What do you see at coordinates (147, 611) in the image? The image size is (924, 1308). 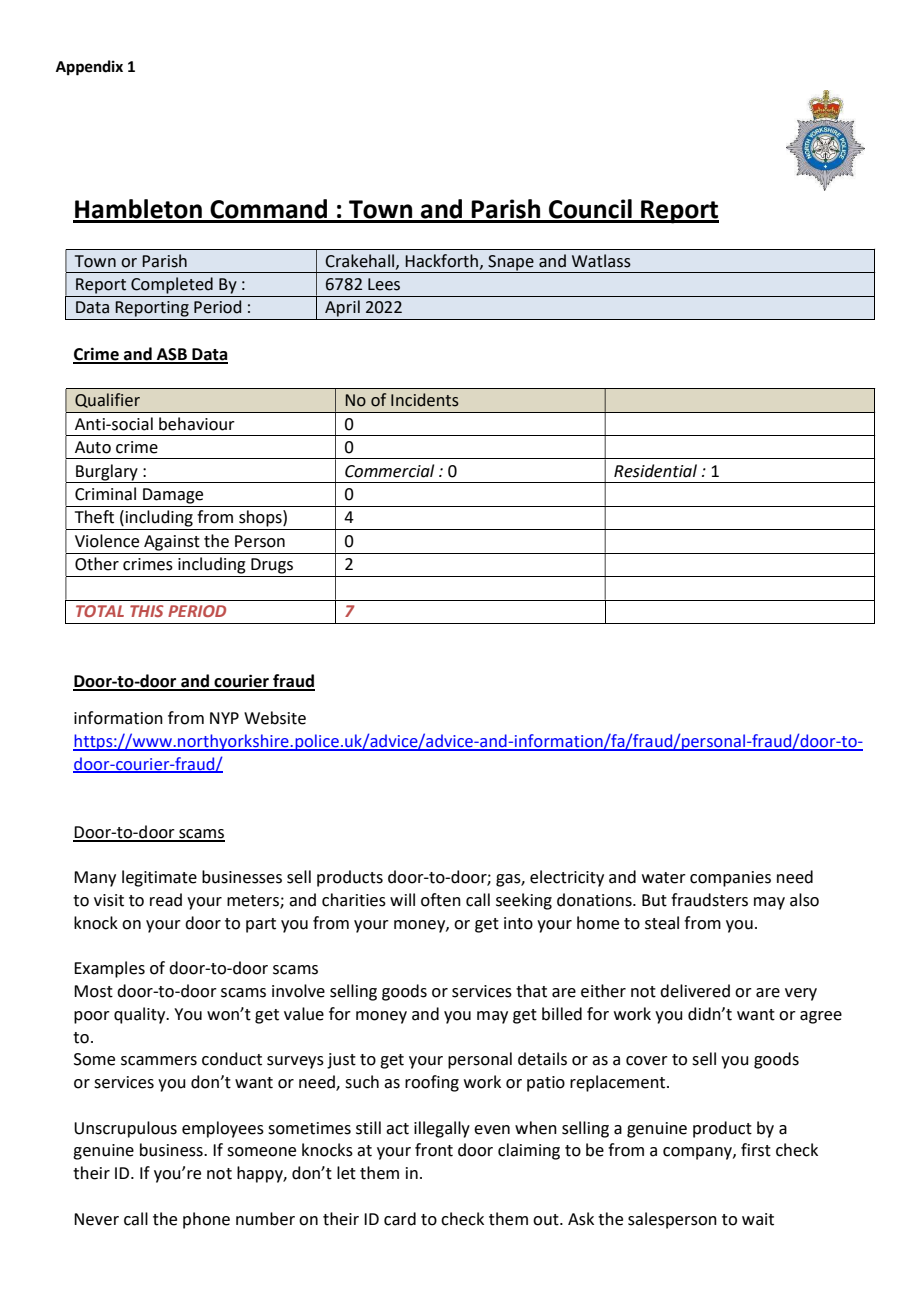 I see `THIS` at bounding box center [147, 611].
